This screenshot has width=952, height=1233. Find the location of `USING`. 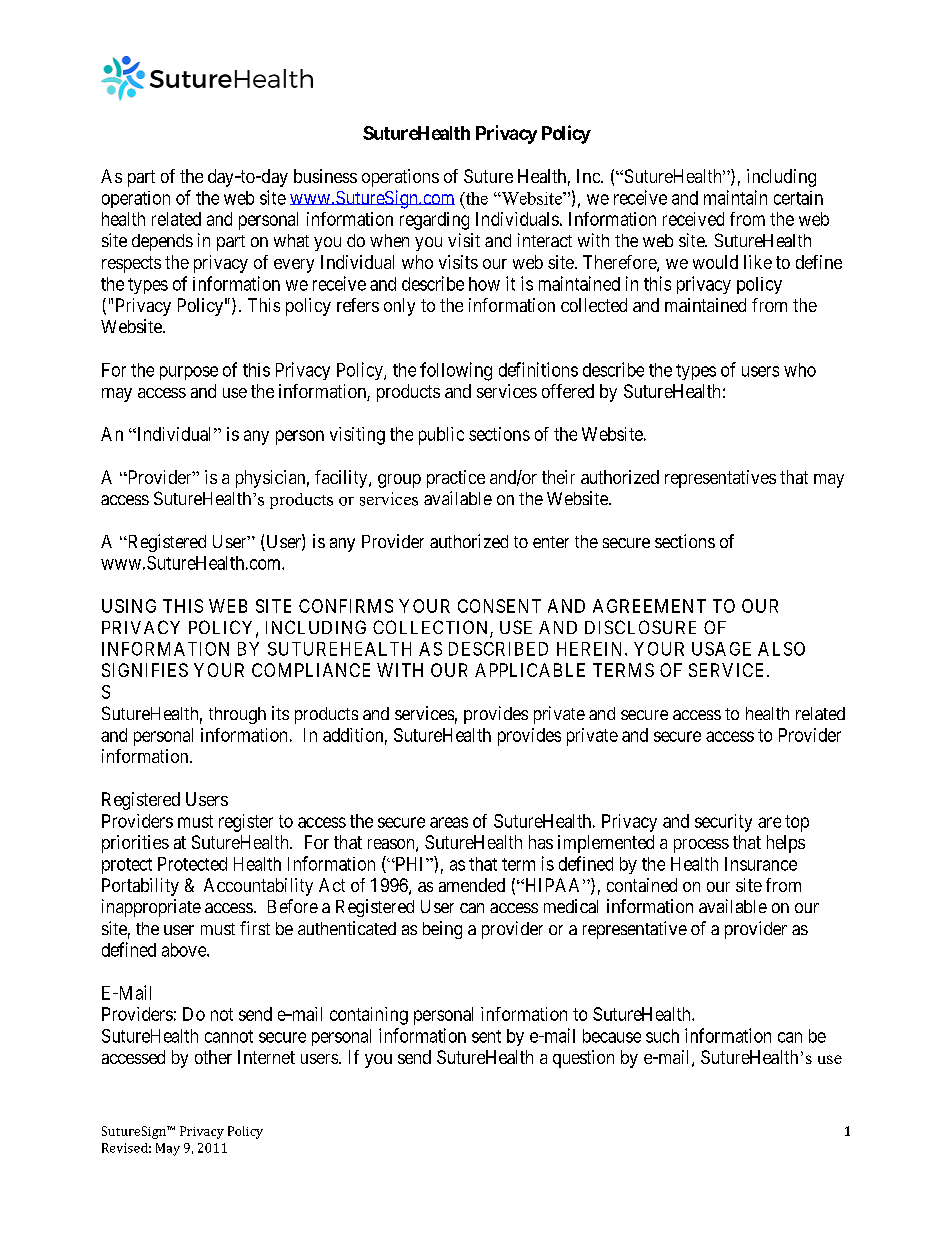

USING is located at coordinates (129, 606).
